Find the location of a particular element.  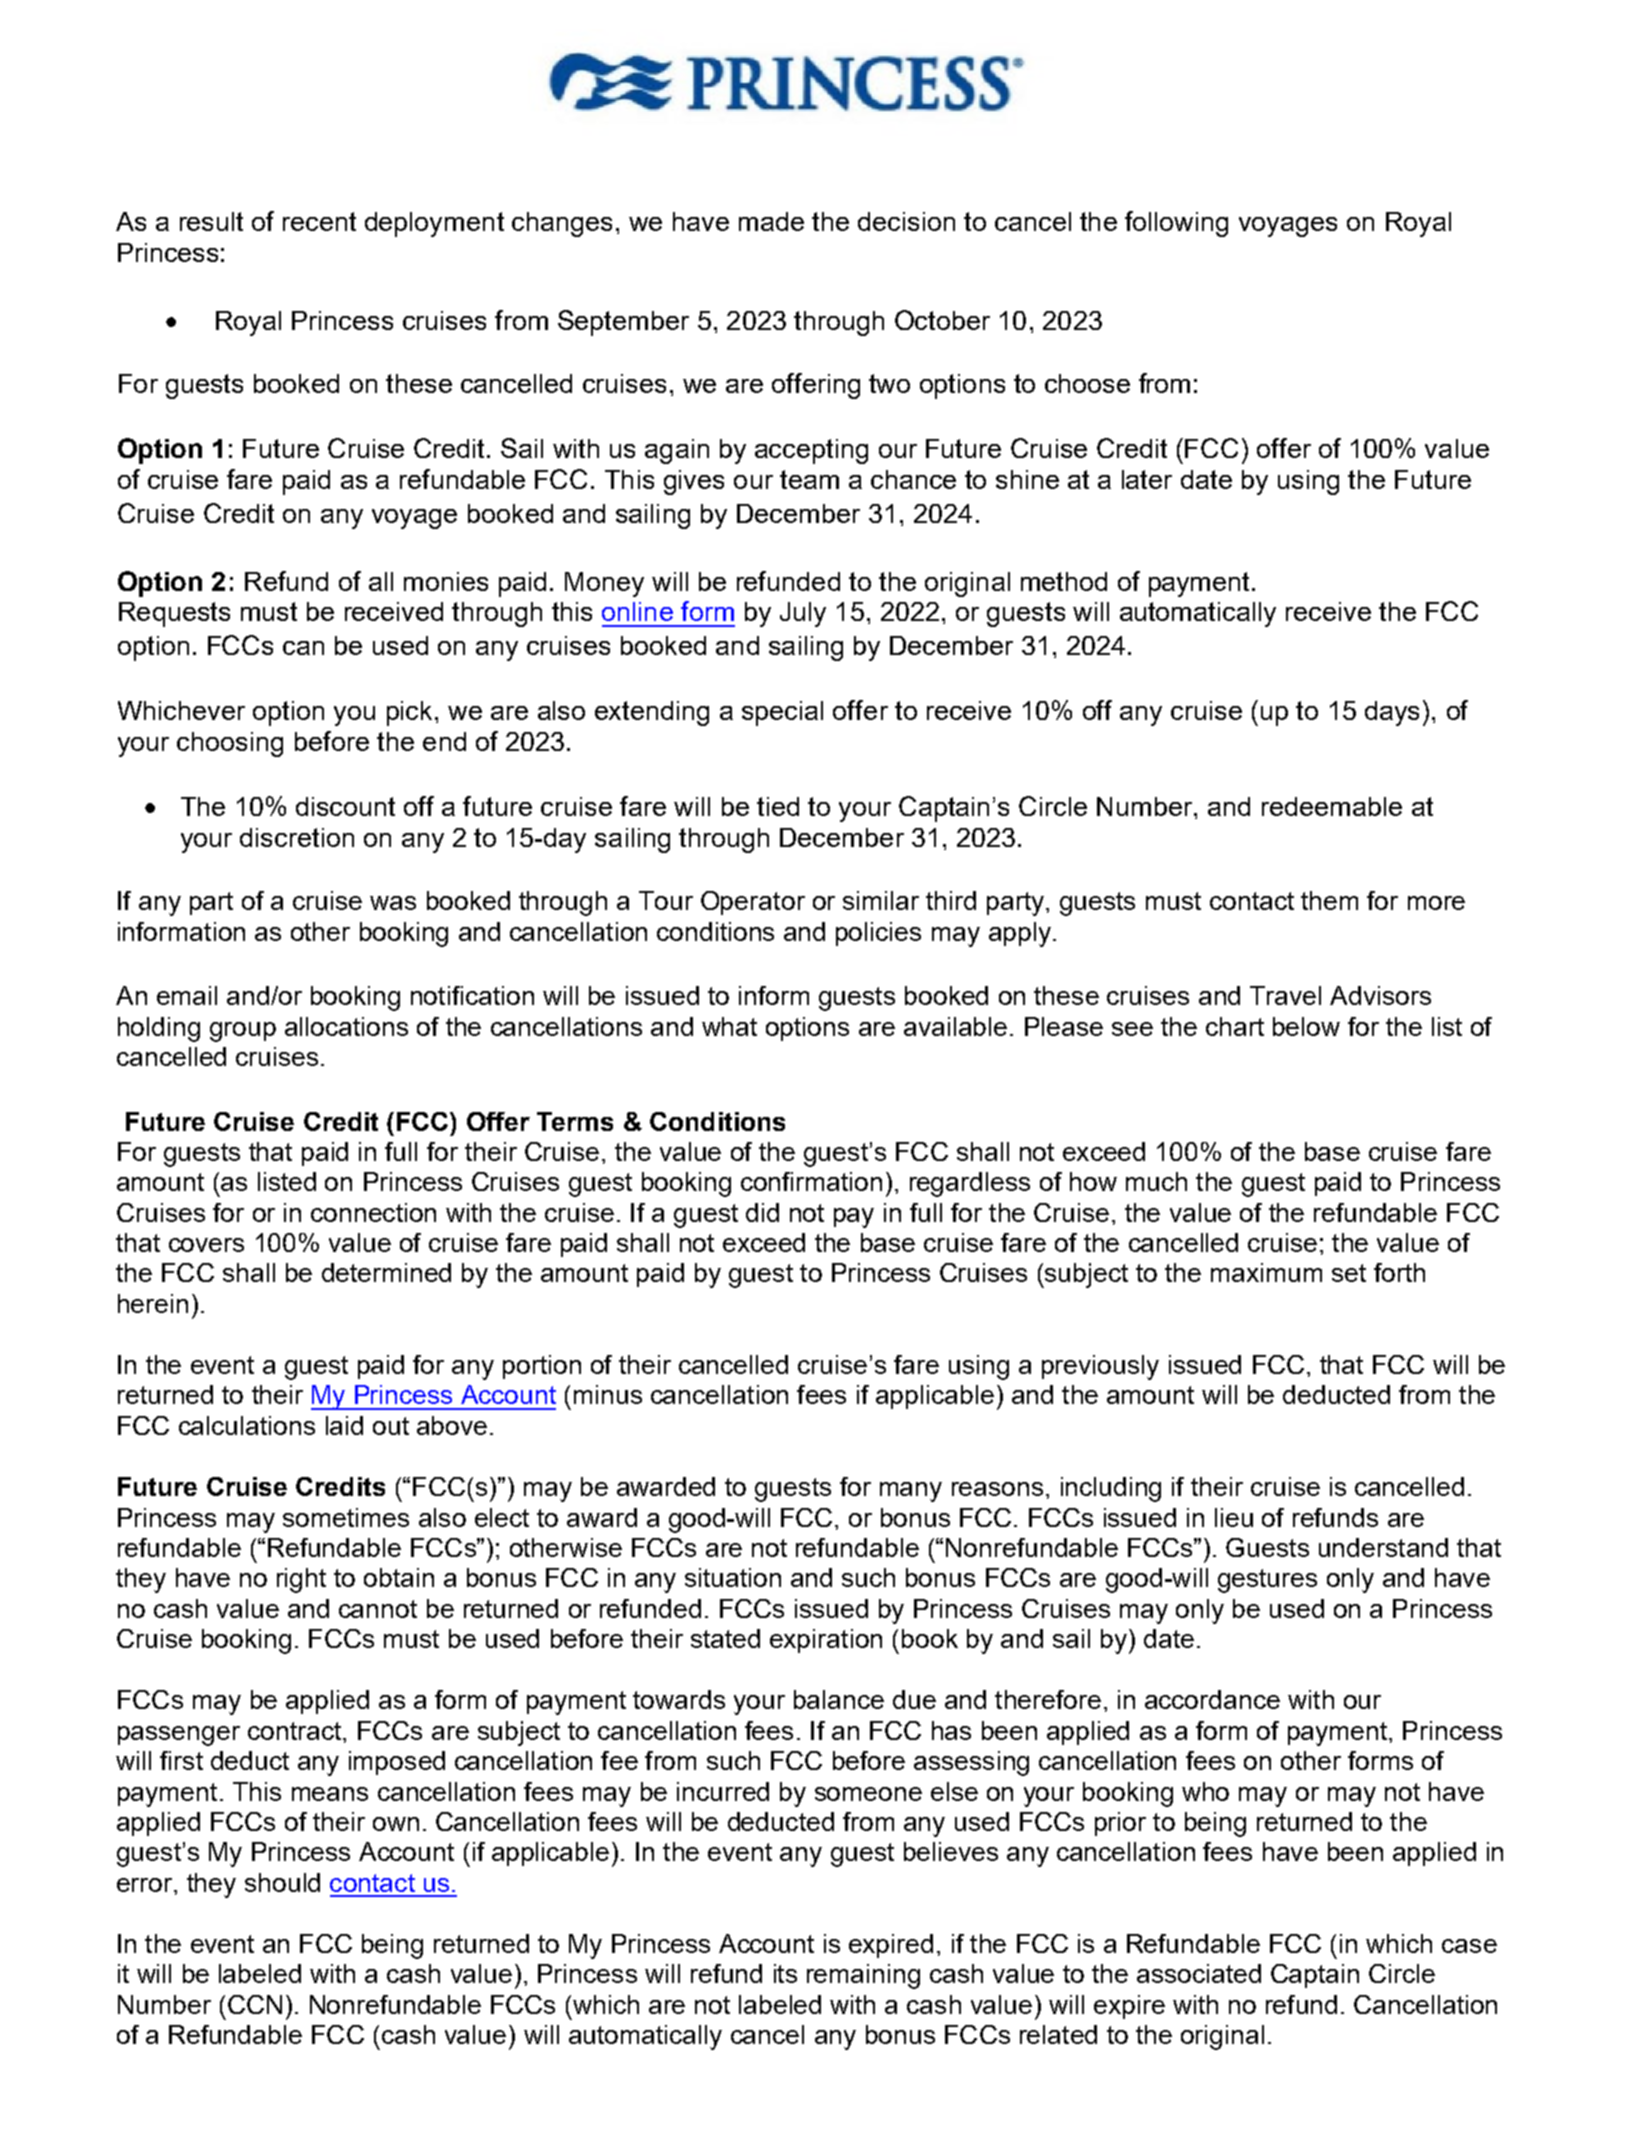

allocations is located at coordinates (346, 1026).
